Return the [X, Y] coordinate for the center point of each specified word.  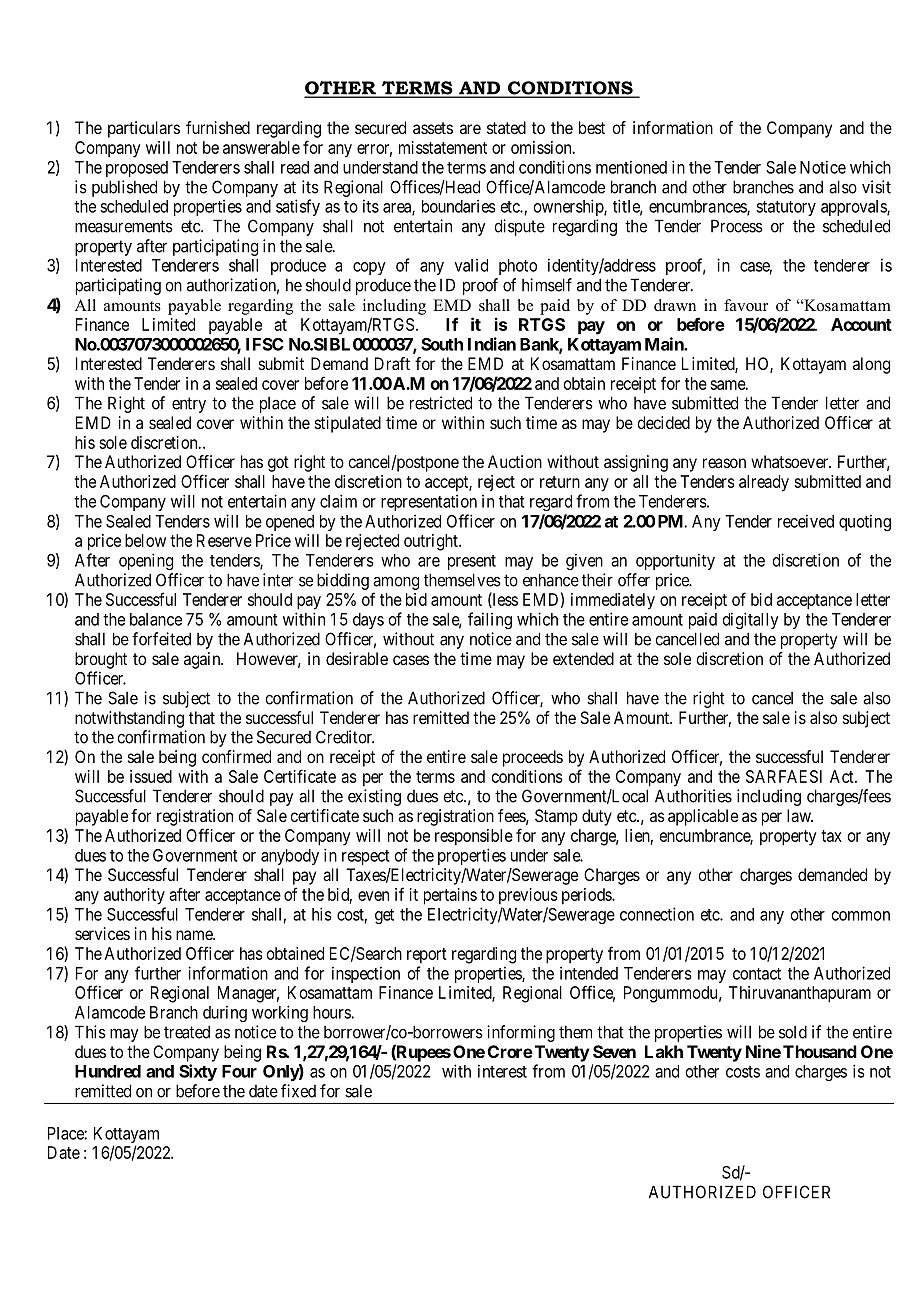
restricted [441, 403]
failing [490, 620]
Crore [510, 1051]
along [871, 365]
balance [156, 619]
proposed [137, 169]
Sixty [198, 1072]
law [800, 815]
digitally [751, 620]
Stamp [556, 817]
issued [151, 776]
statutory [786, 208]
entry [189, 405]
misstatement [443, 147]
